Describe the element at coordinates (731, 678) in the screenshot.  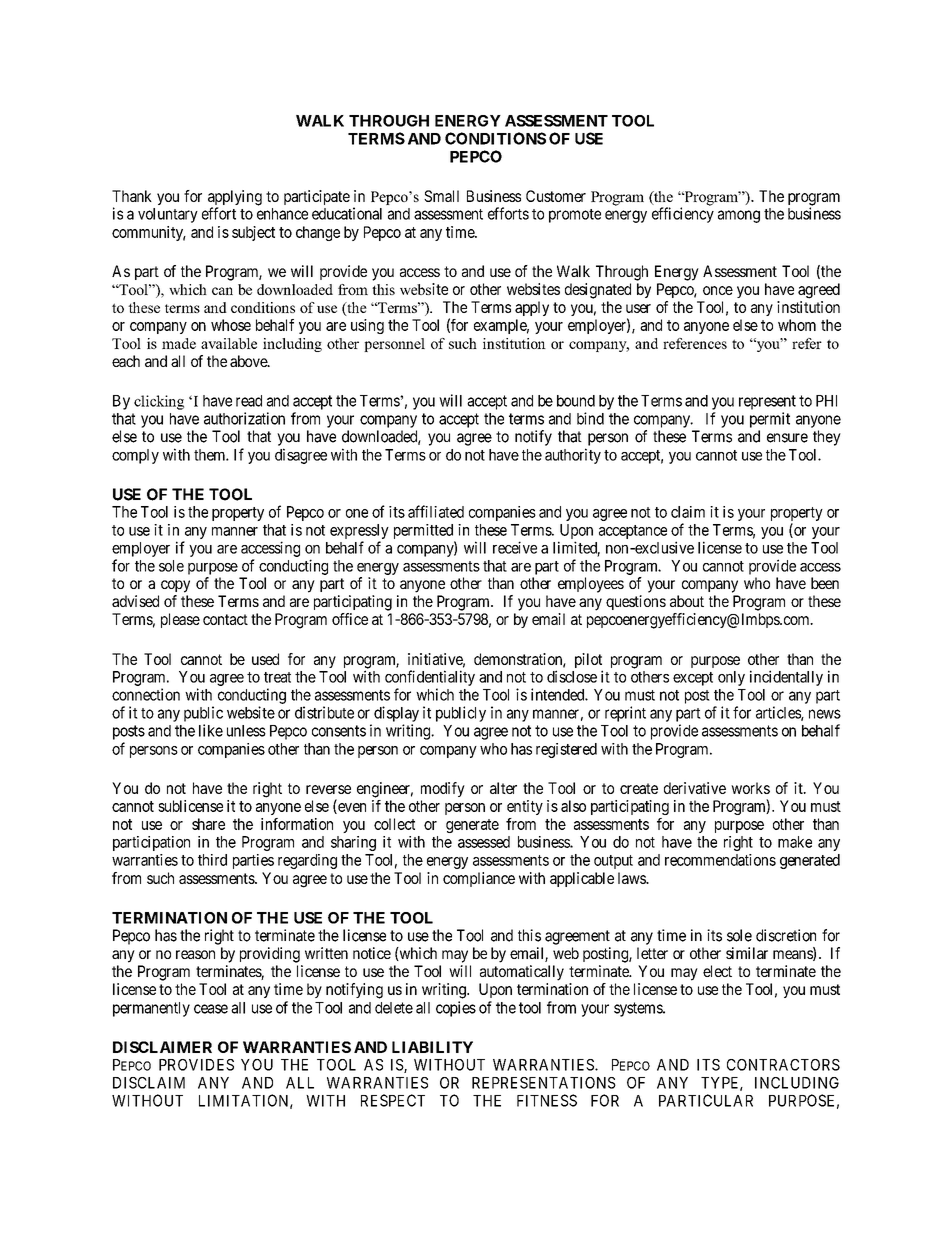
I see `only` at that location.
